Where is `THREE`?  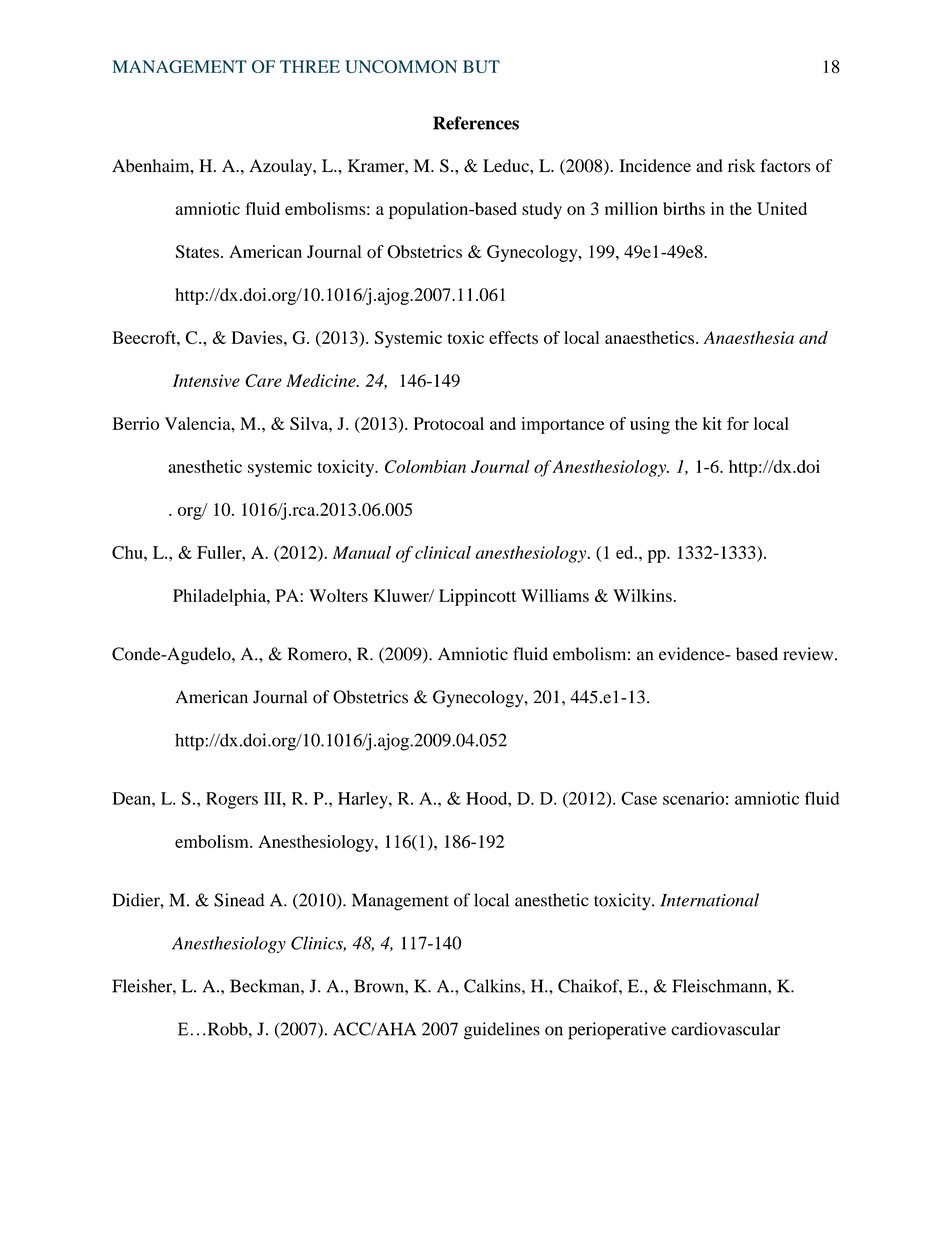 THREE is located at coordinates (310, 66).
